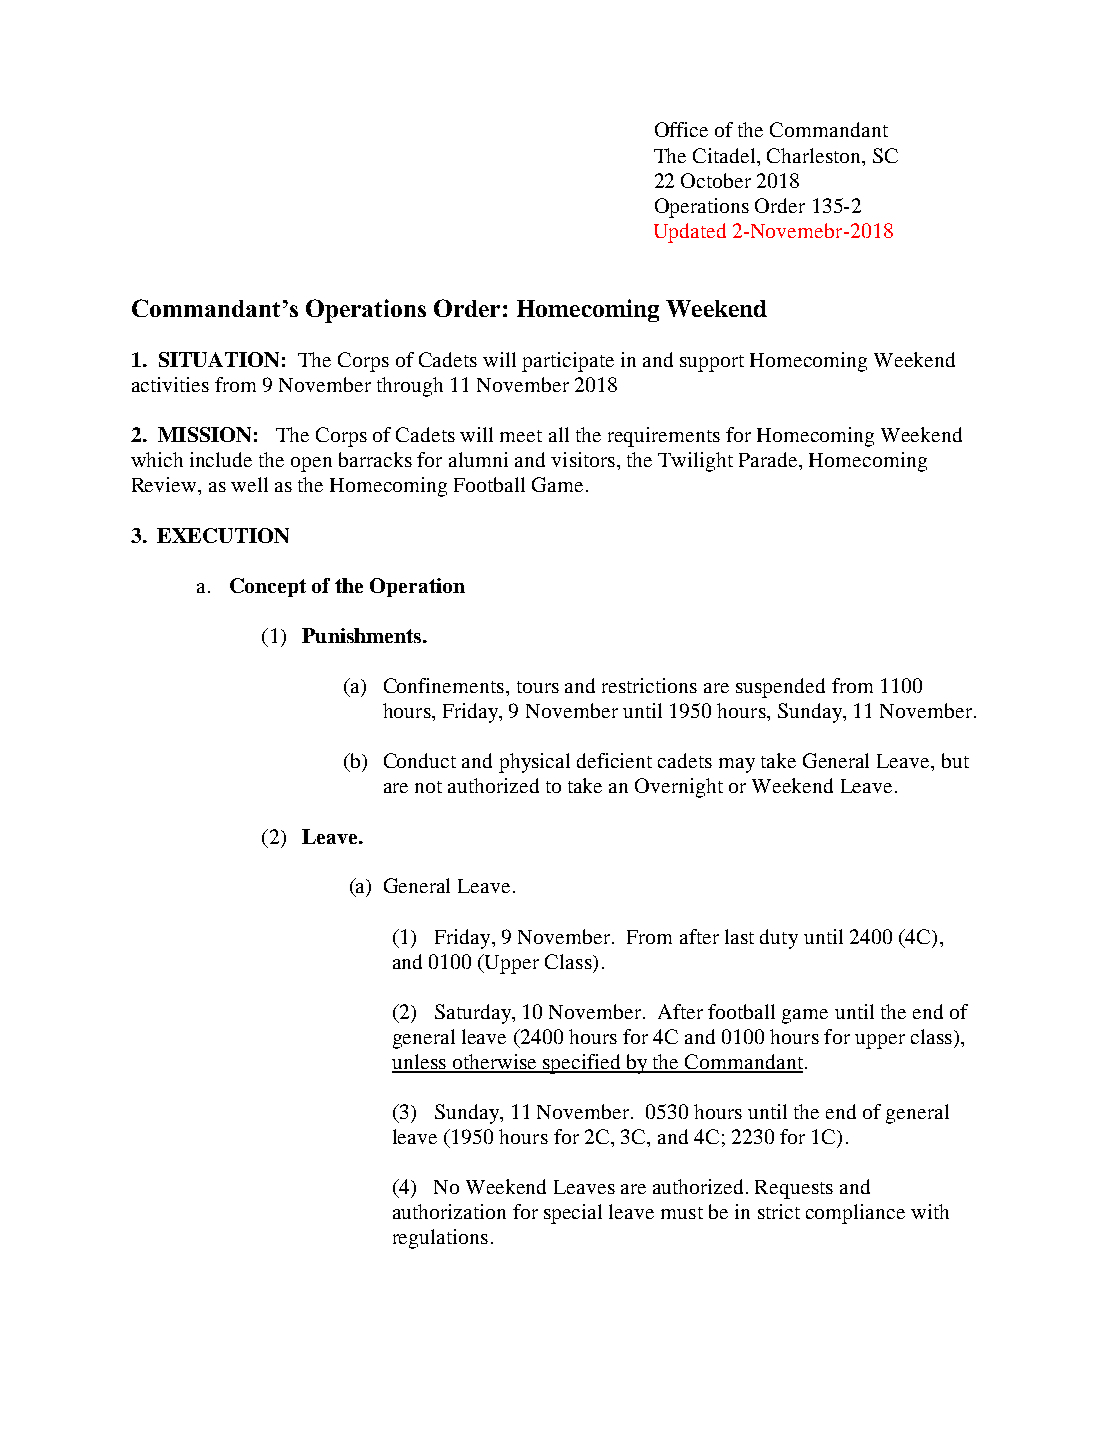 This screenshot has height=1438, width=1111. Describe the element at coordinates (769, 459) in the screenshot. I see `Parade` at that location.
